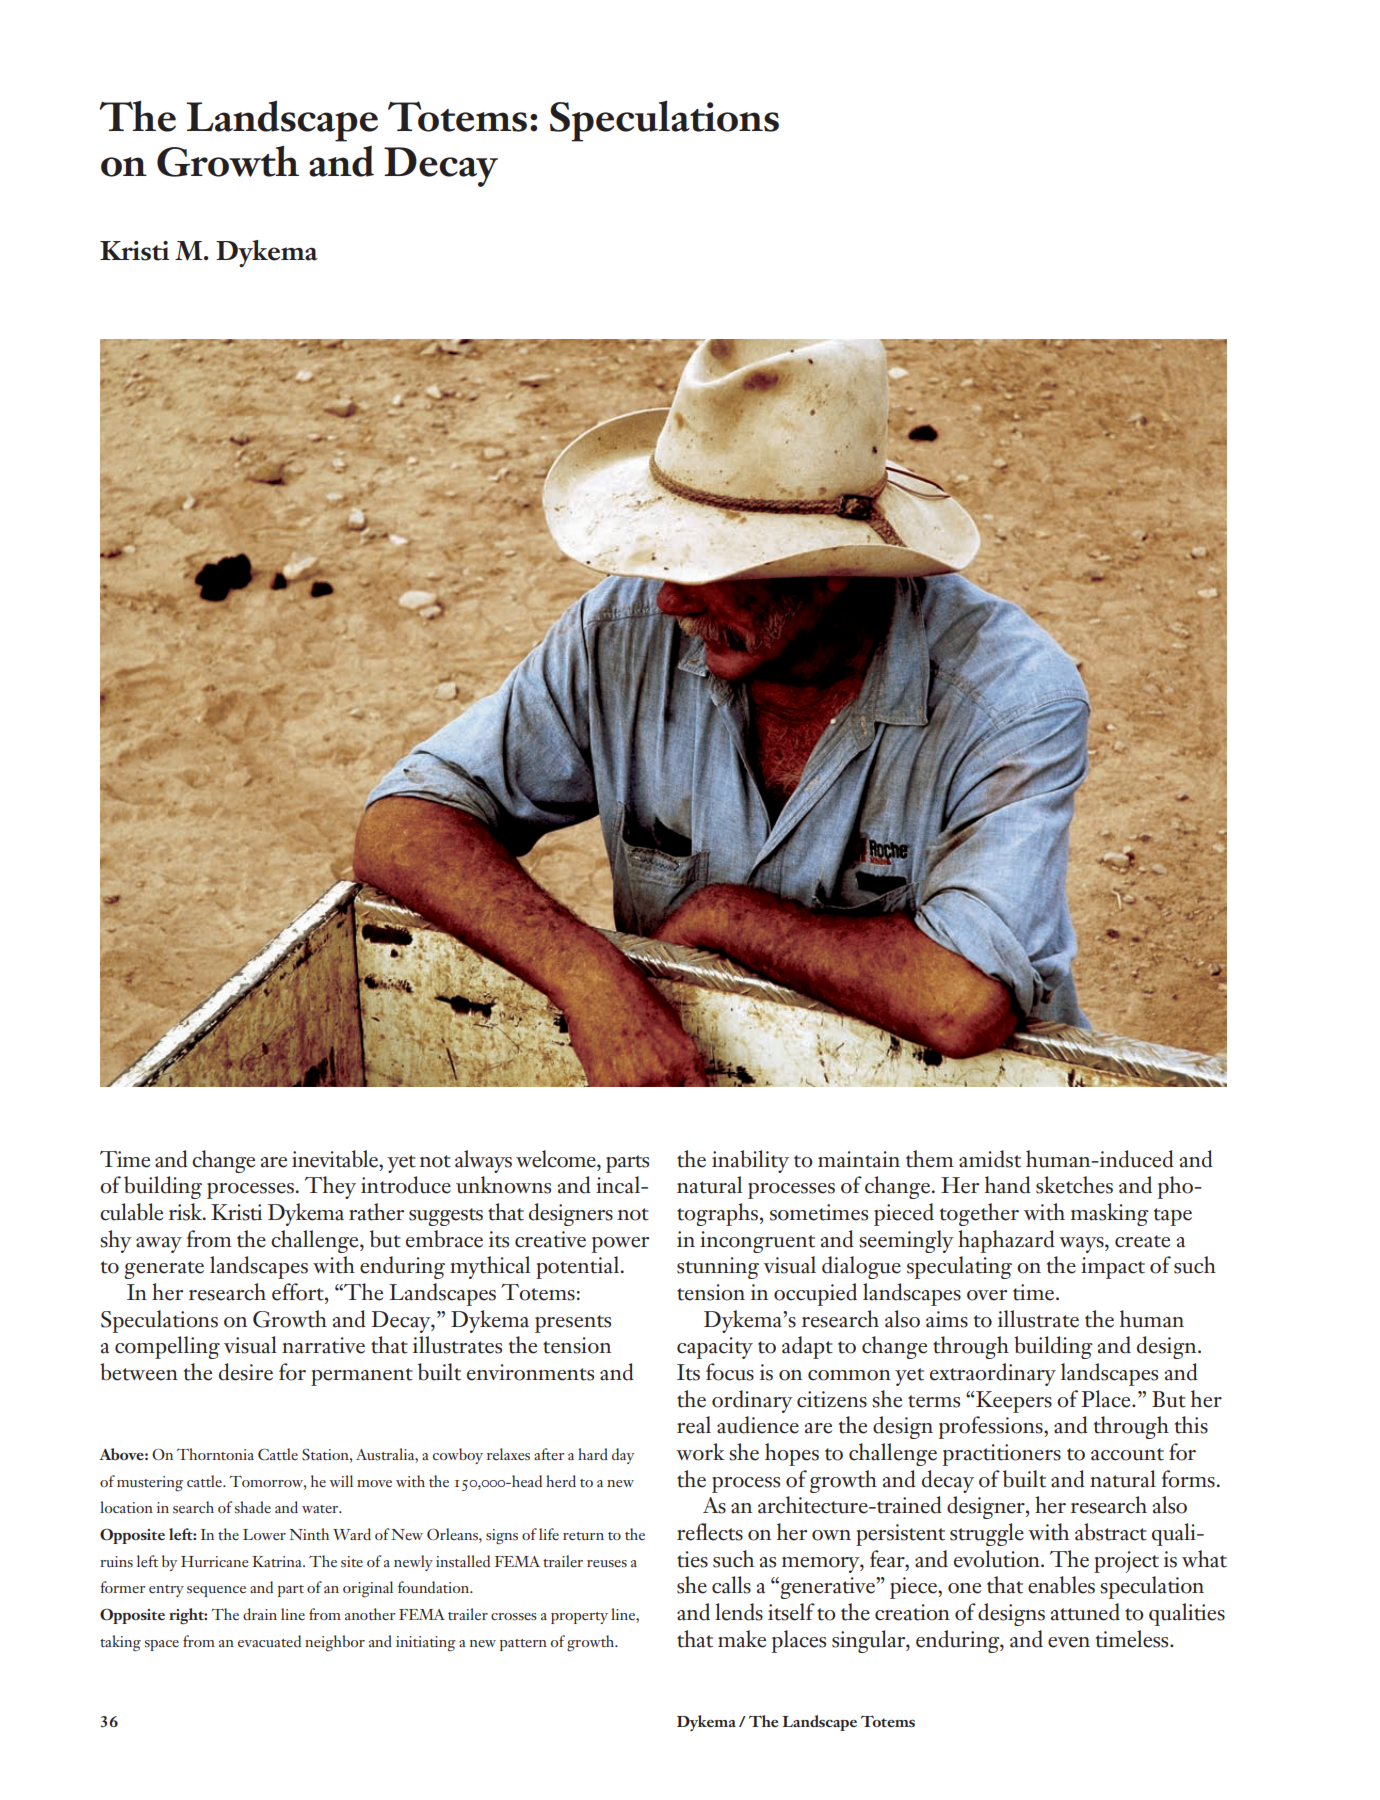 The image size is (1380, 1800). I want to click on They, so click(330, 1187).
